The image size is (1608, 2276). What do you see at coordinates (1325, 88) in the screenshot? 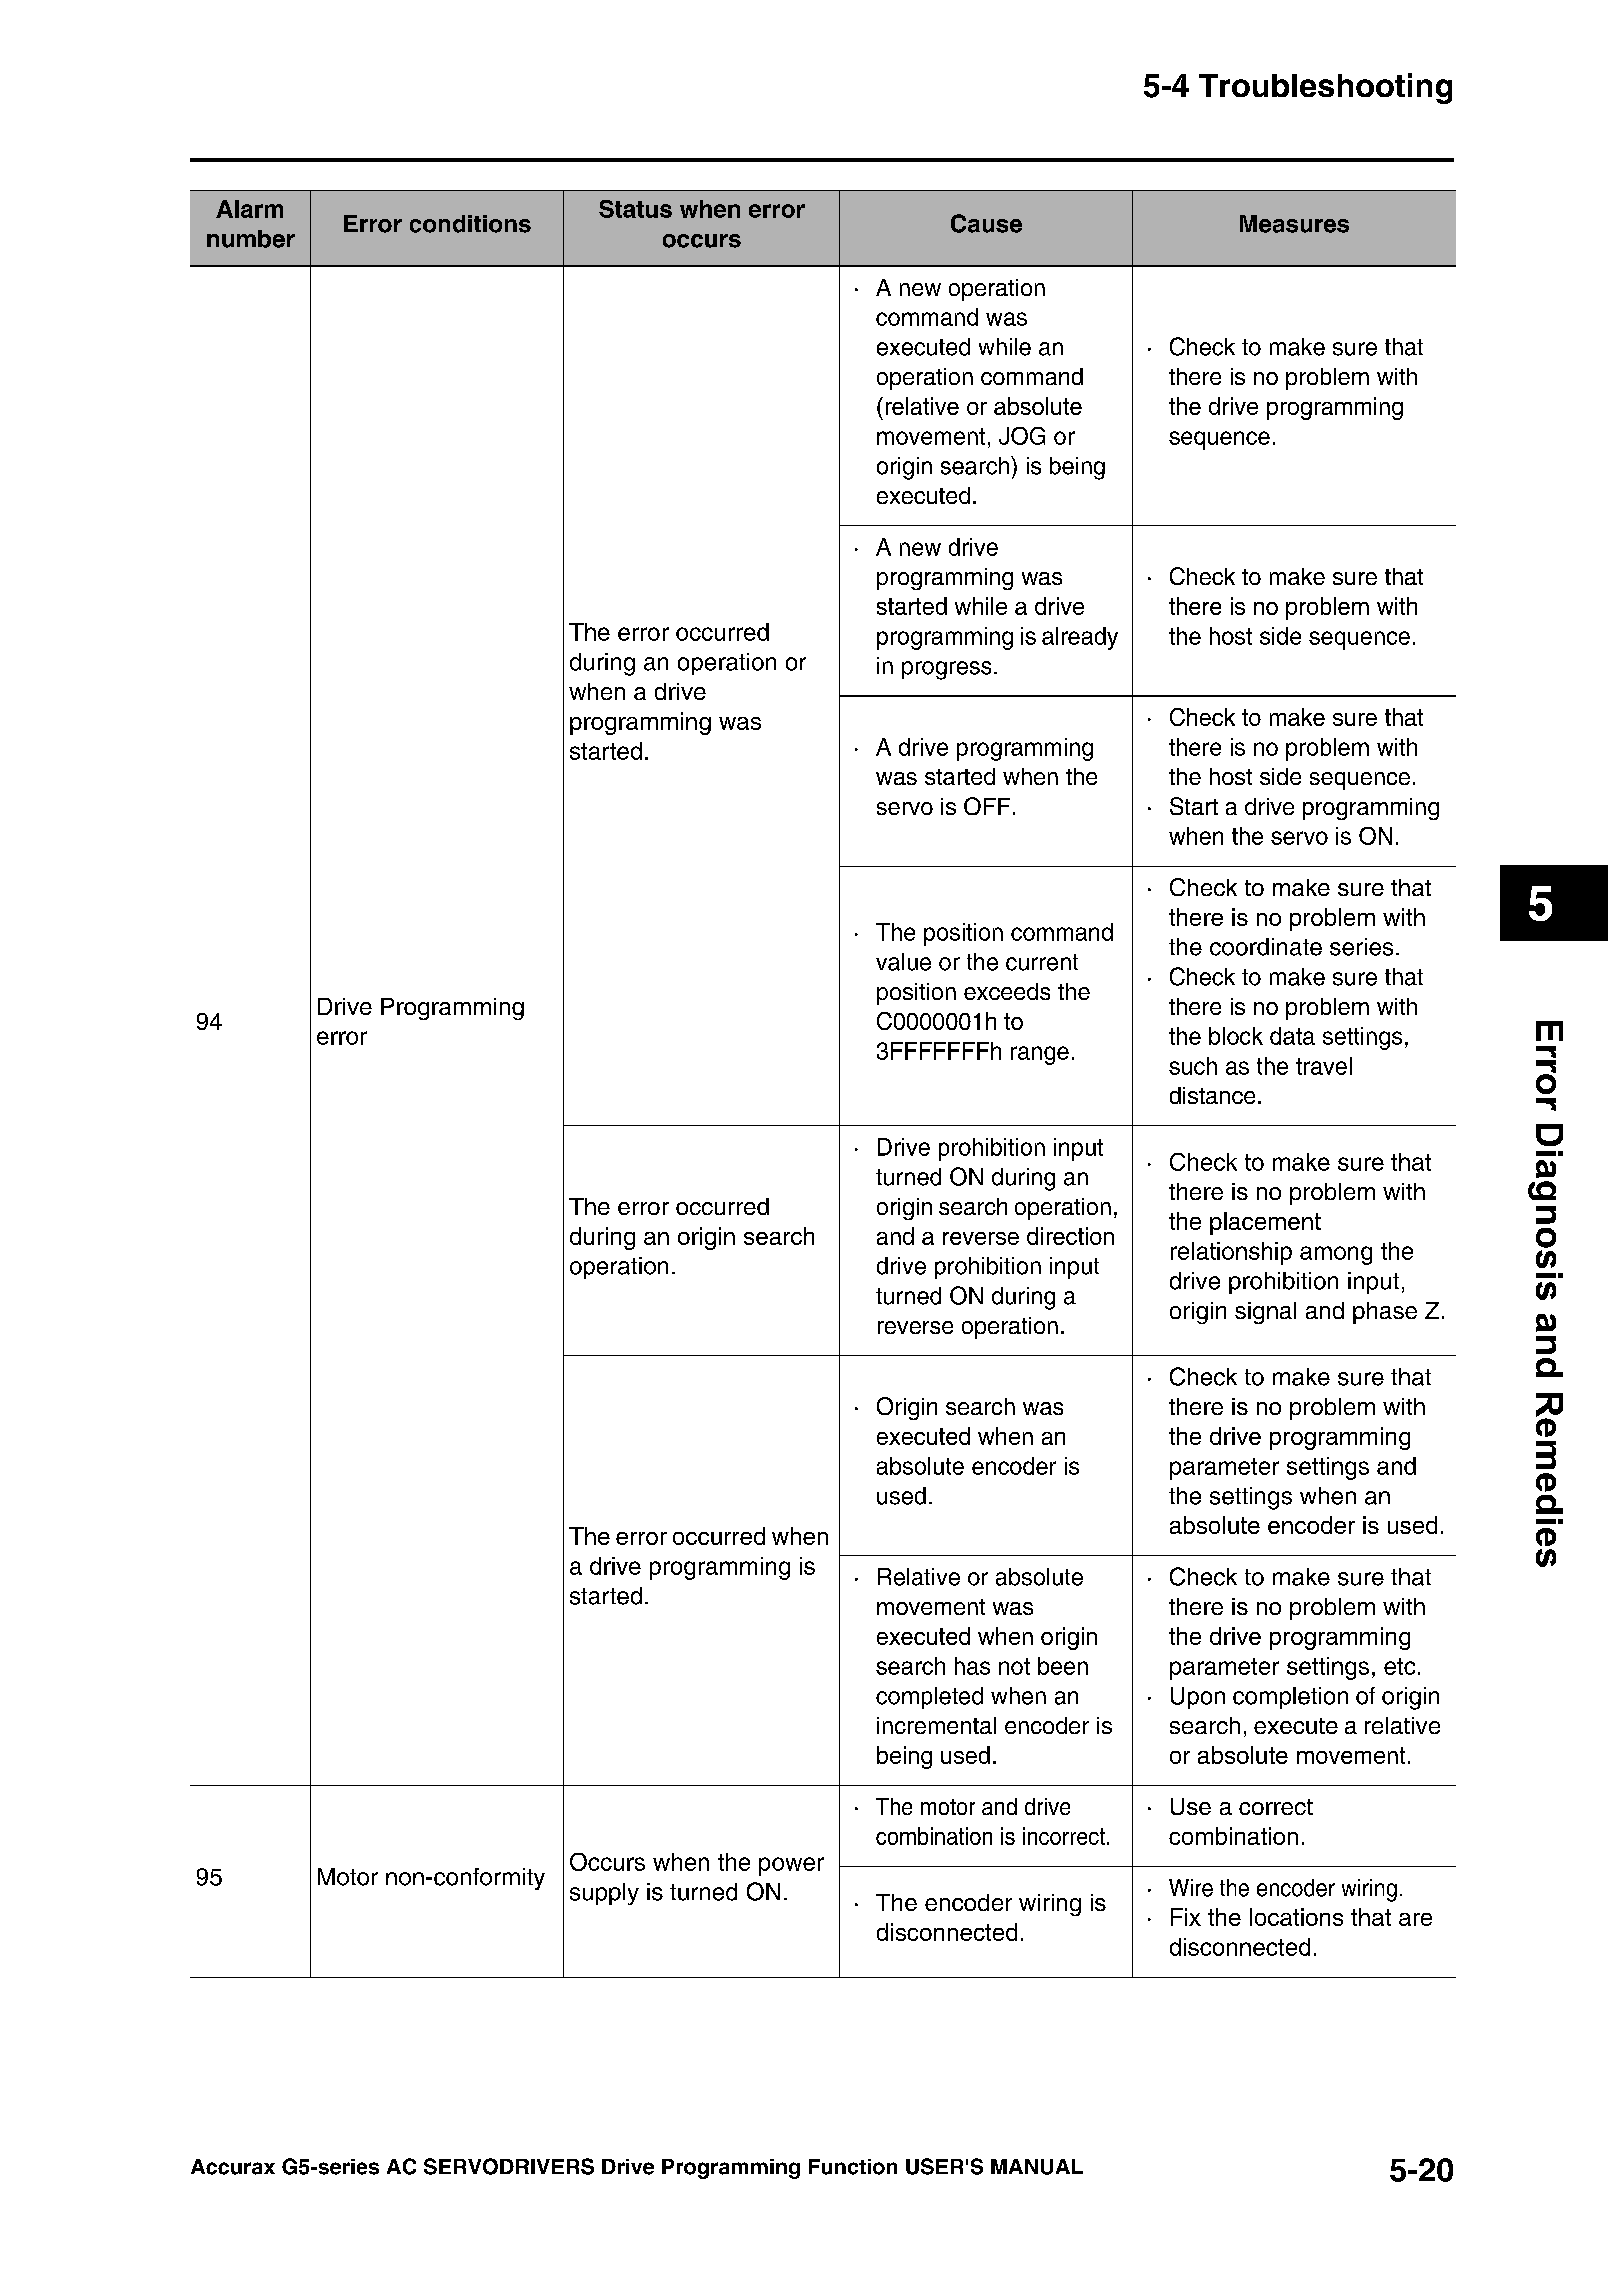
I see `Troubleshooting` at bounding box center [1325, 88].
